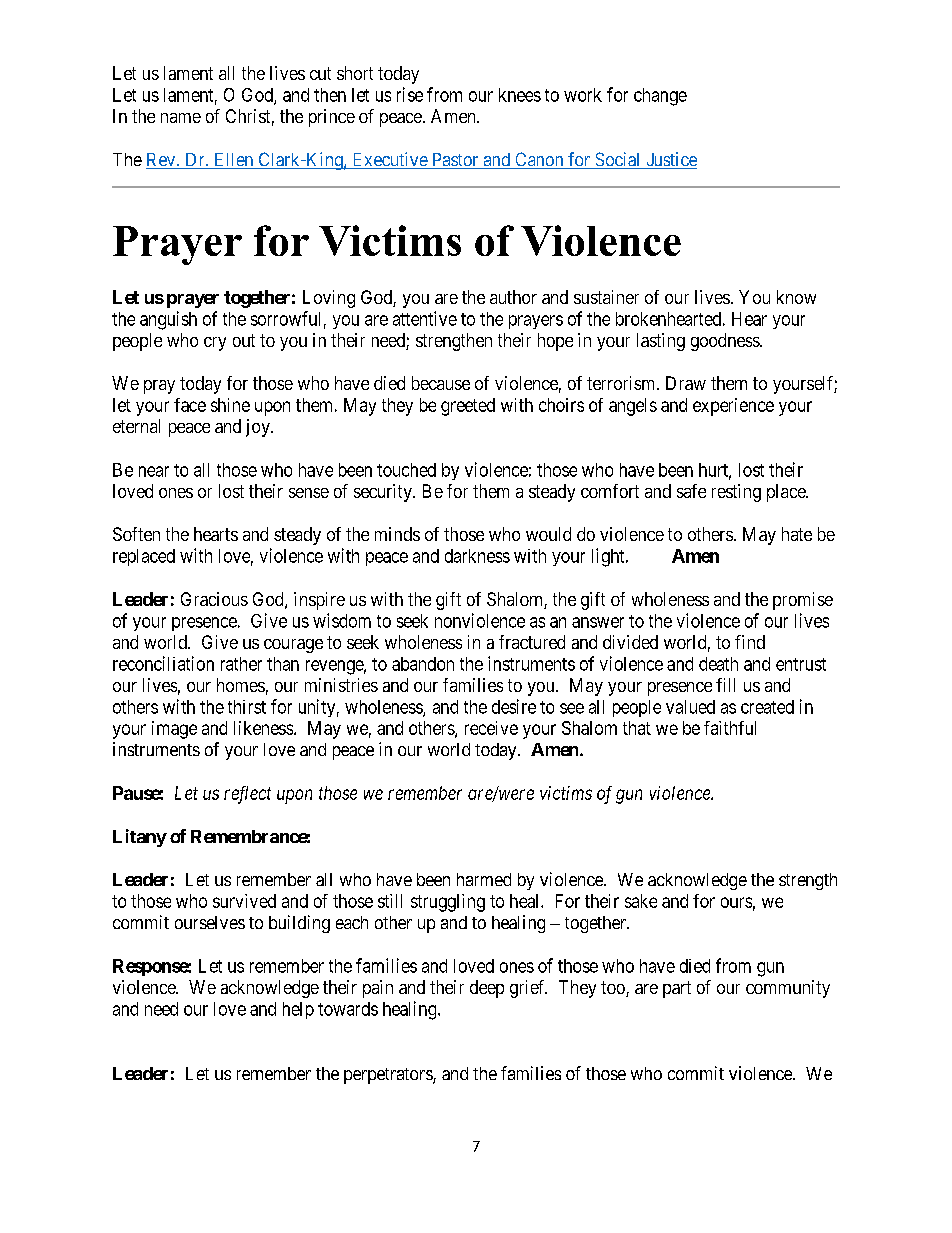 This screenshot has width=952, height=1233. What do you see at coordinates (677, 989) in the screenshot?
I see `part` at bounding box center [677, 989].
